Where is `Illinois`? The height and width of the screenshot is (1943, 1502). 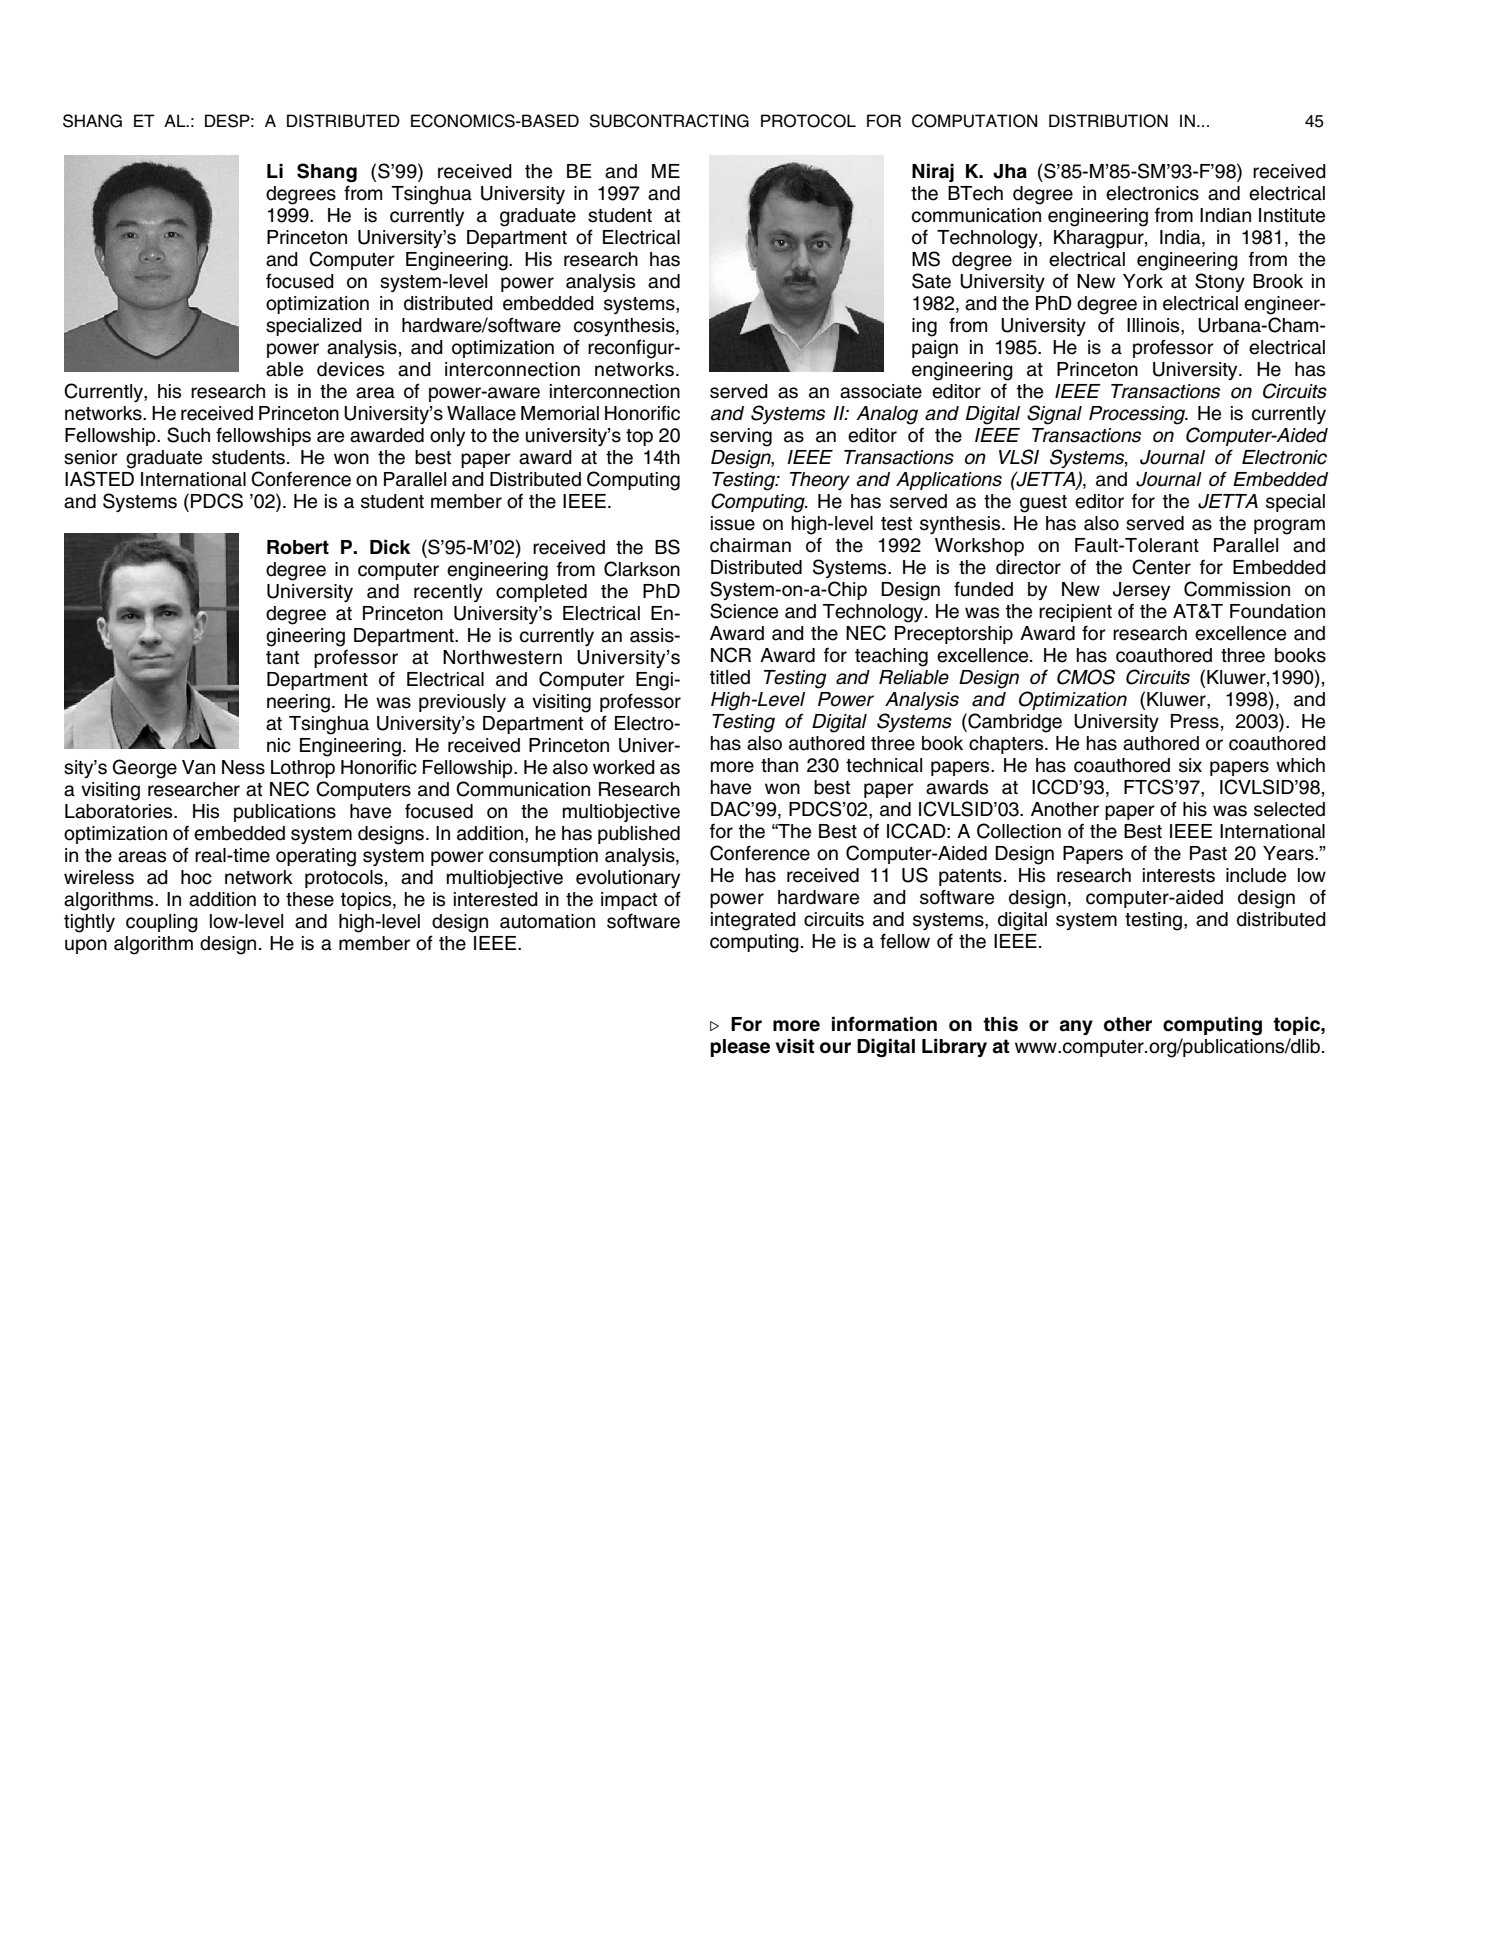 Illinois is located at coordinates (1154, 325).
